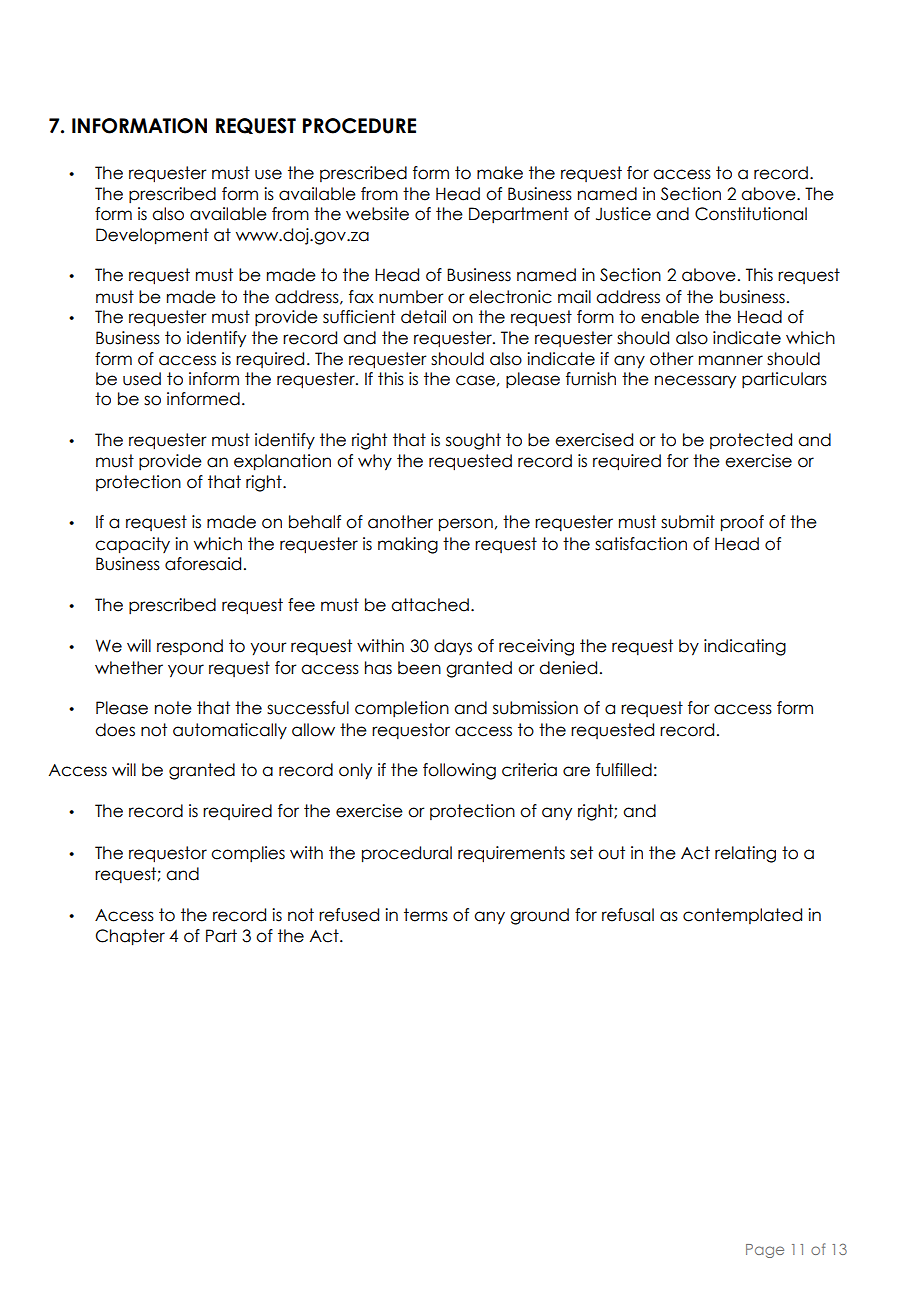 The image size is (924, 1308). Describe the element at coordinates (765, 1251) in the screenshot. I see `Page` at that location.
